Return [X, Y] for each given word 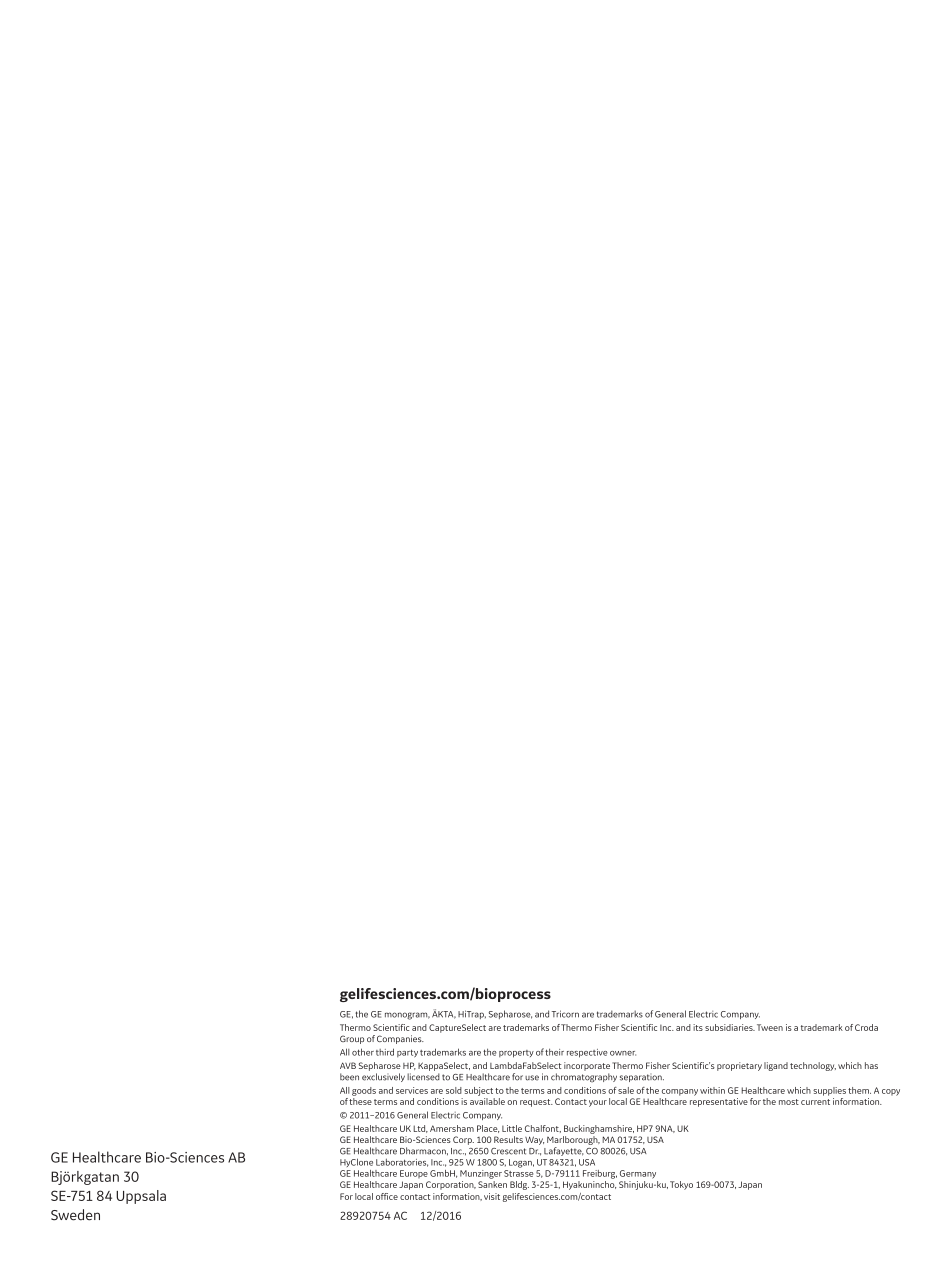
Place [488, 1129]
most [789, 1102]
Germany [638, 1174]
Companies [400, 1039]
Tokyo [681, 1185]
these [360, 1101]
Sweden [75, 1215]
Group [352, 1039]
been [349, 1077]
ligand [776, 1066]
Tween [770, 1027]
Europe [414, 1174]
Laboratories [402, 1162]
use [532, 1078]
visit [492, 1196]
